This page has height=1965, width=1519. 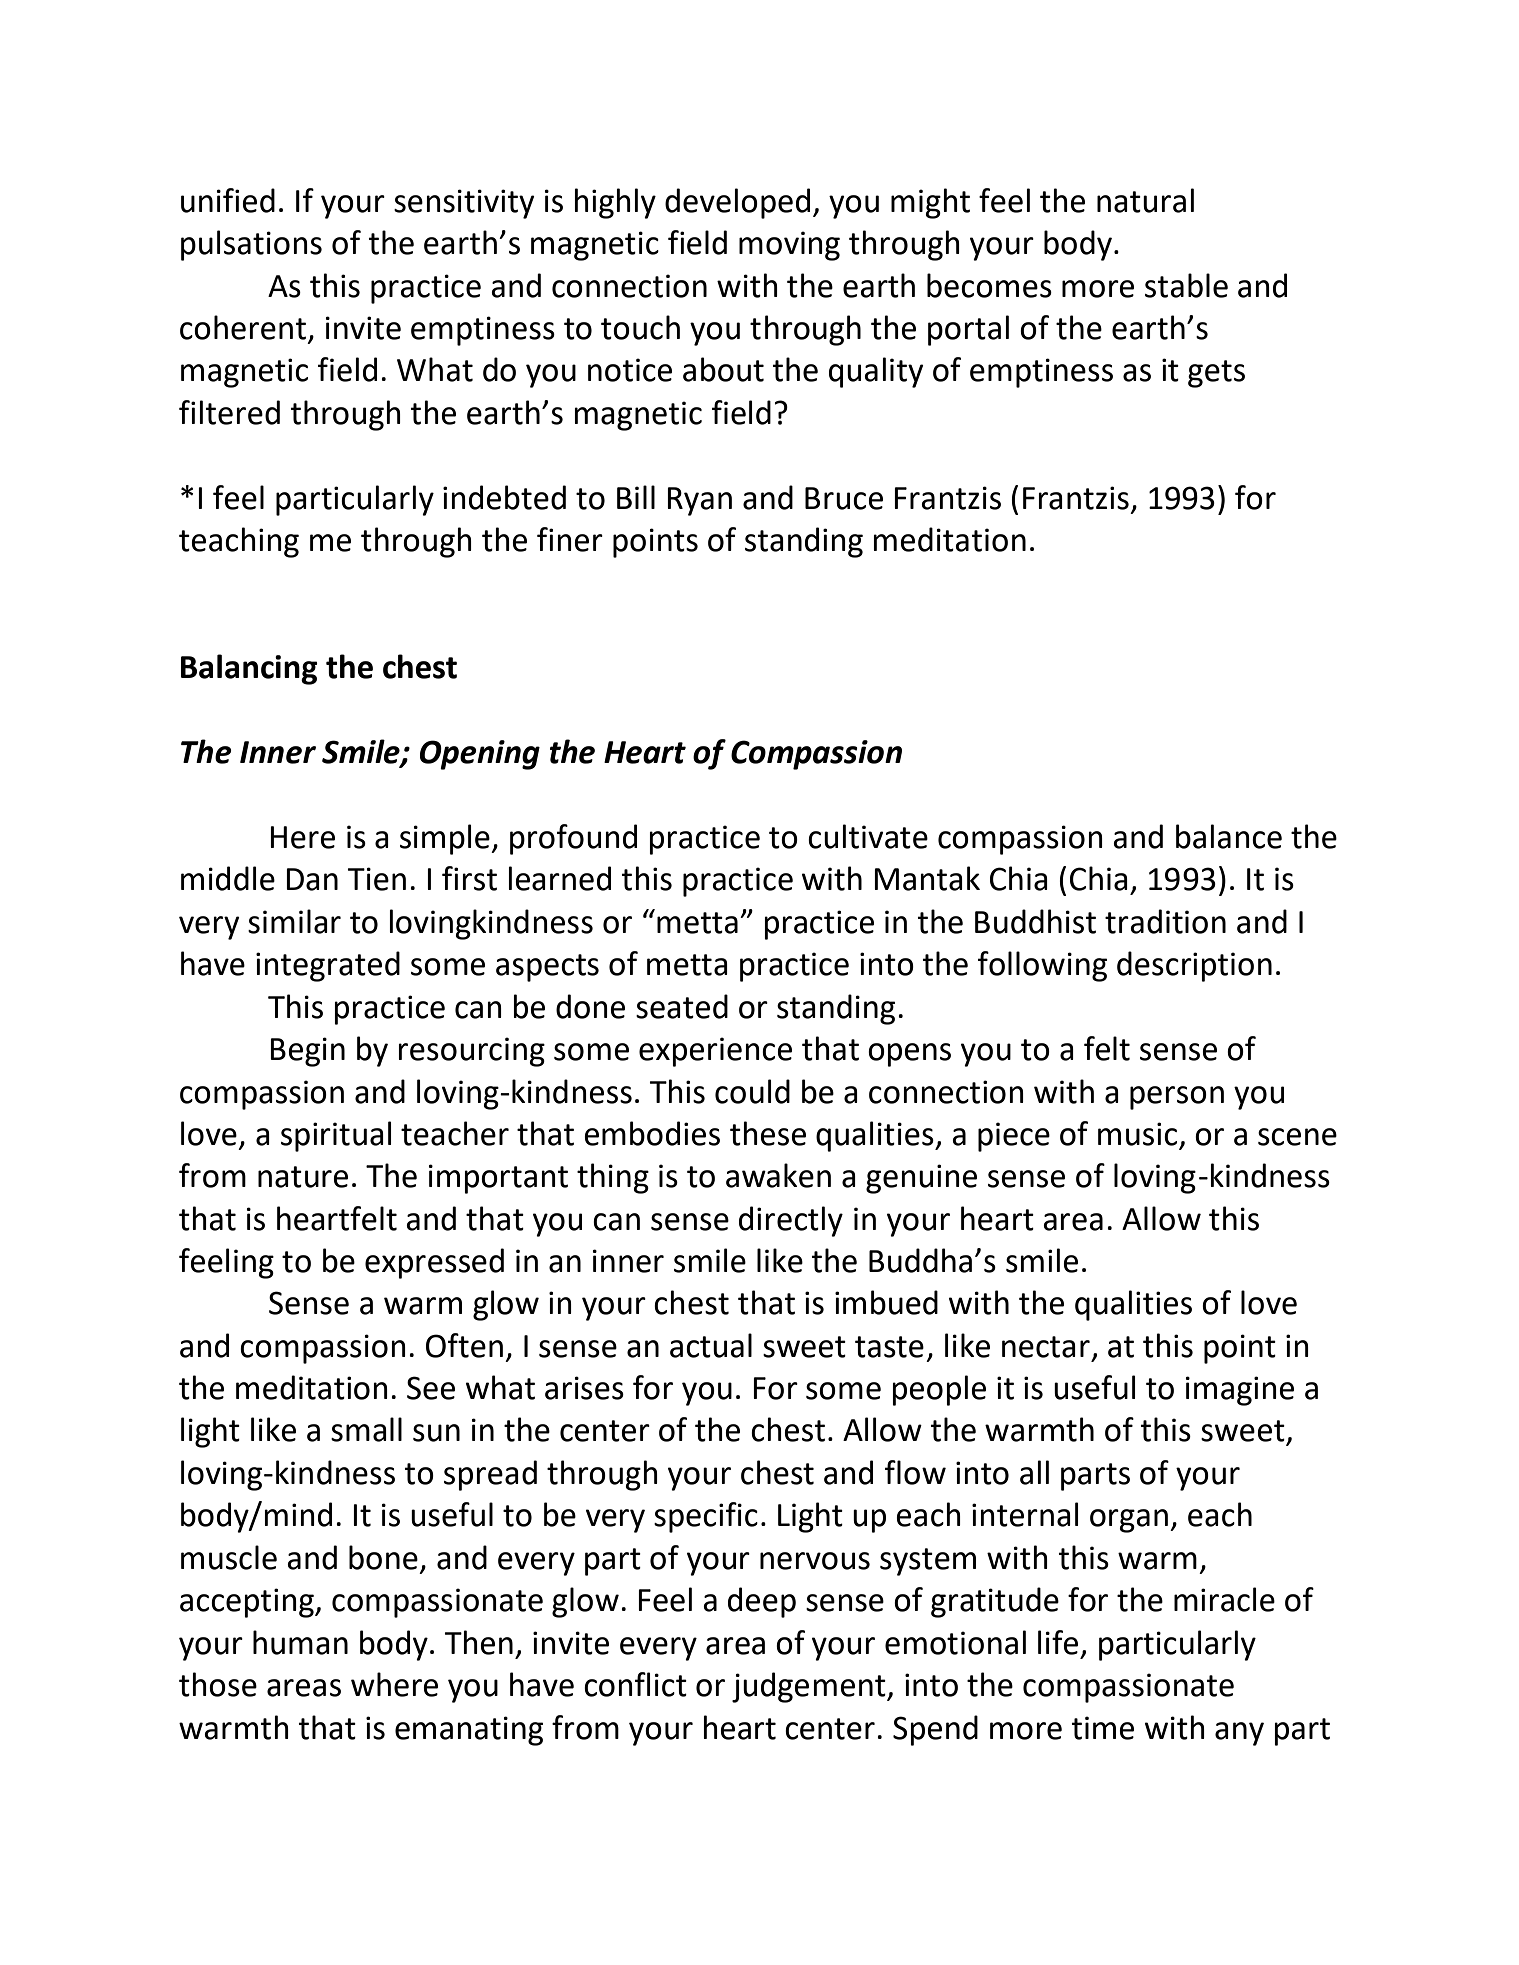 What do you see at coordinates (789, 246) in the page?
I see `moving` at bounding box center [789, 246].
